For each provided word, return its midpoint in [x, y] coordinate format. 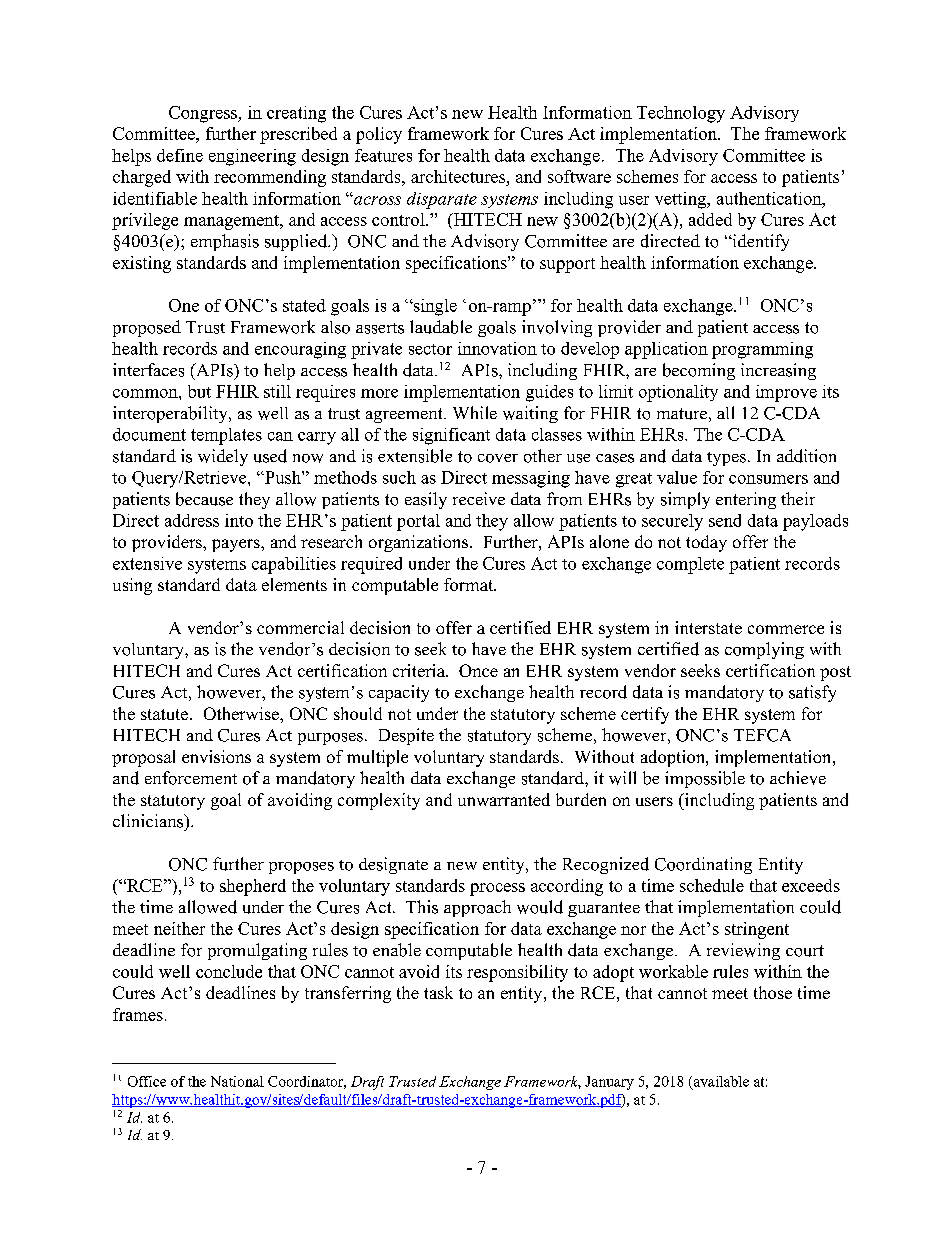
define [180, 155]
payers [237, 545]
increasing [778, 371]
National [237, 1081]
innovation [497, 348]
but [199, 391]
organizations [420, 543]
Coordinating [703, 865]
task [438, 992]
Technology [681, 114]
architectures [458, 176]
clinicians [149, 821]
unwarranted [504, 799]
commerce [786, 629]
